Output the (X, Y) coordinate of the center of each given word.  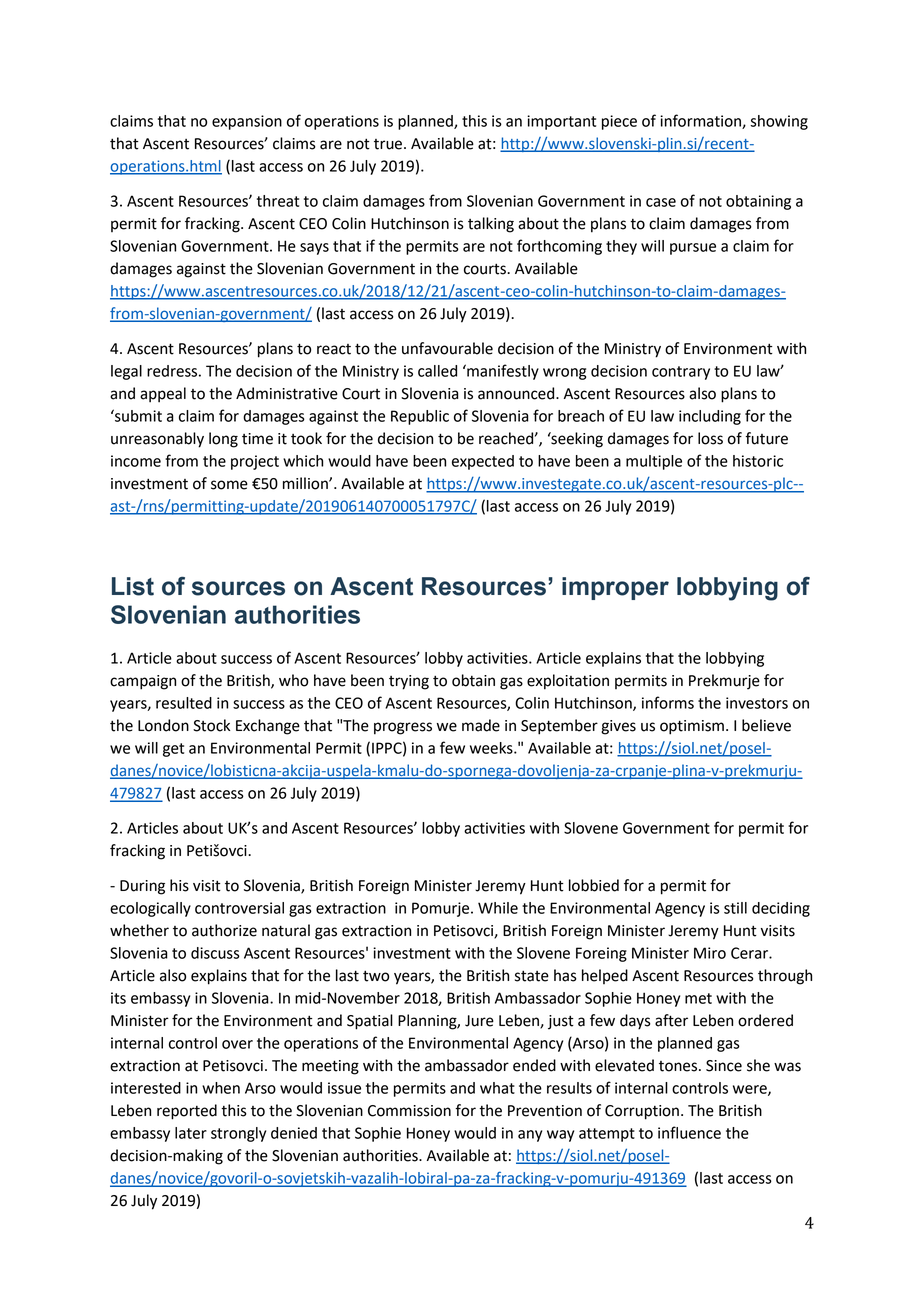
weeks (492, 748)
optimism (692, 727)
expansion (247, 122)
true (388, 144)
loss (710, 438)
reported (187, 1112)
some (229, 485)
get (173, 750)
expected (483, 462)
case (661, 202)
